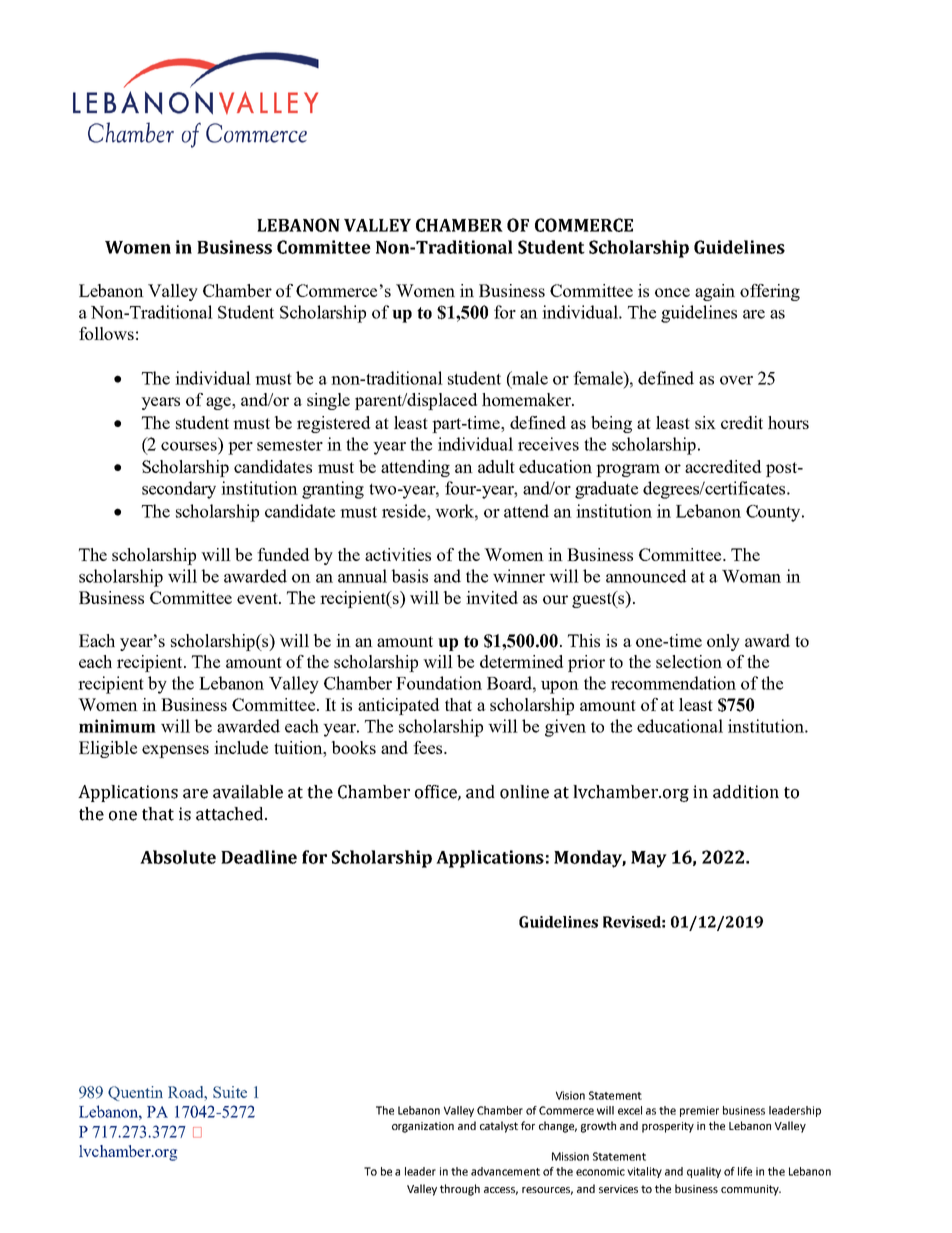 This document has width=952, height=1233. Describe the element at coordinates (704, 1172) in the document. I see `quality` at that location.
